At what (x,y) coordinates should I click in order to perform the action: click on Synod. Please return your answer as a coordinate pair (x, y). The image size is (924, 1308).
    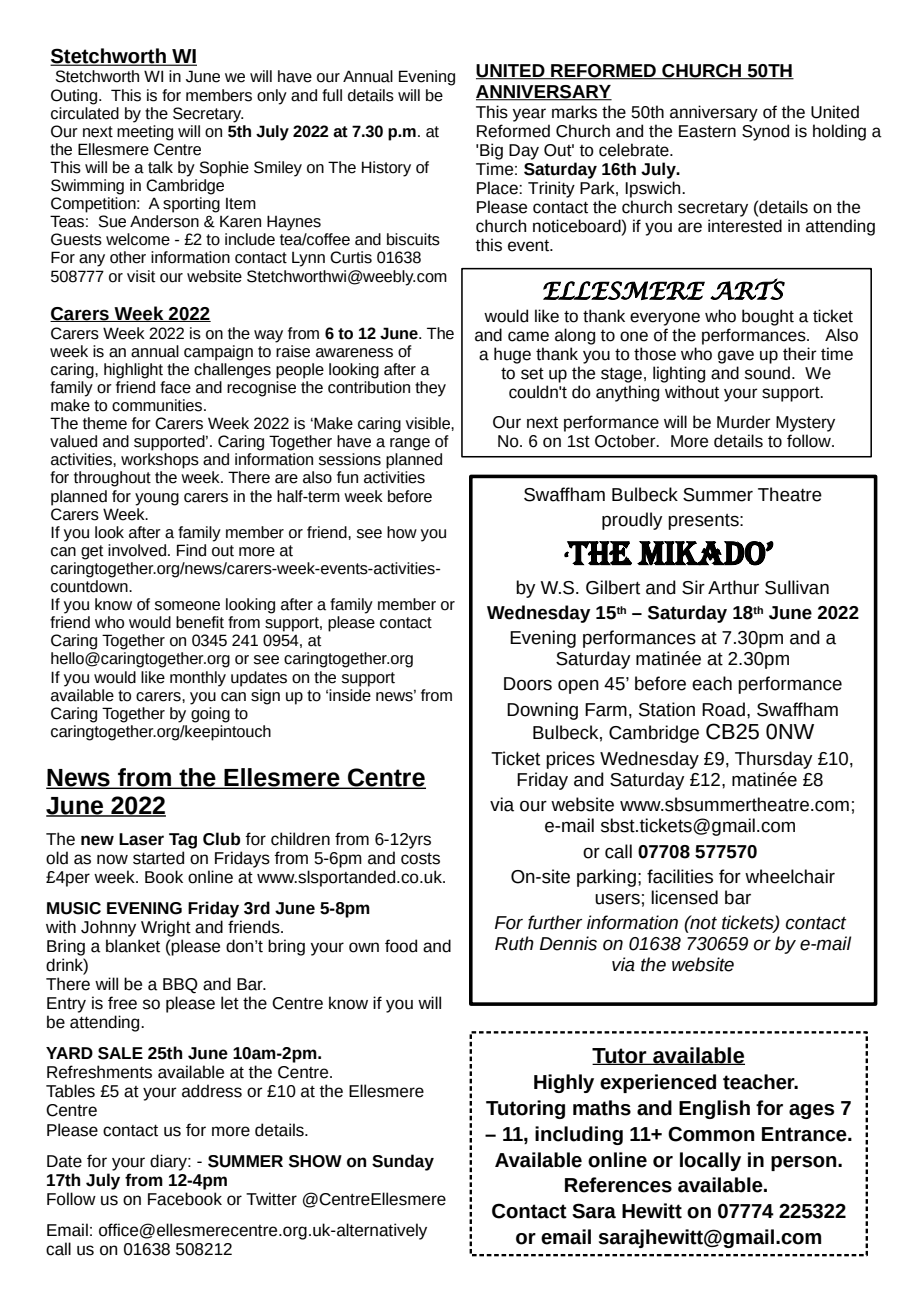
    Looking at the image, I should click on (765, 132).
